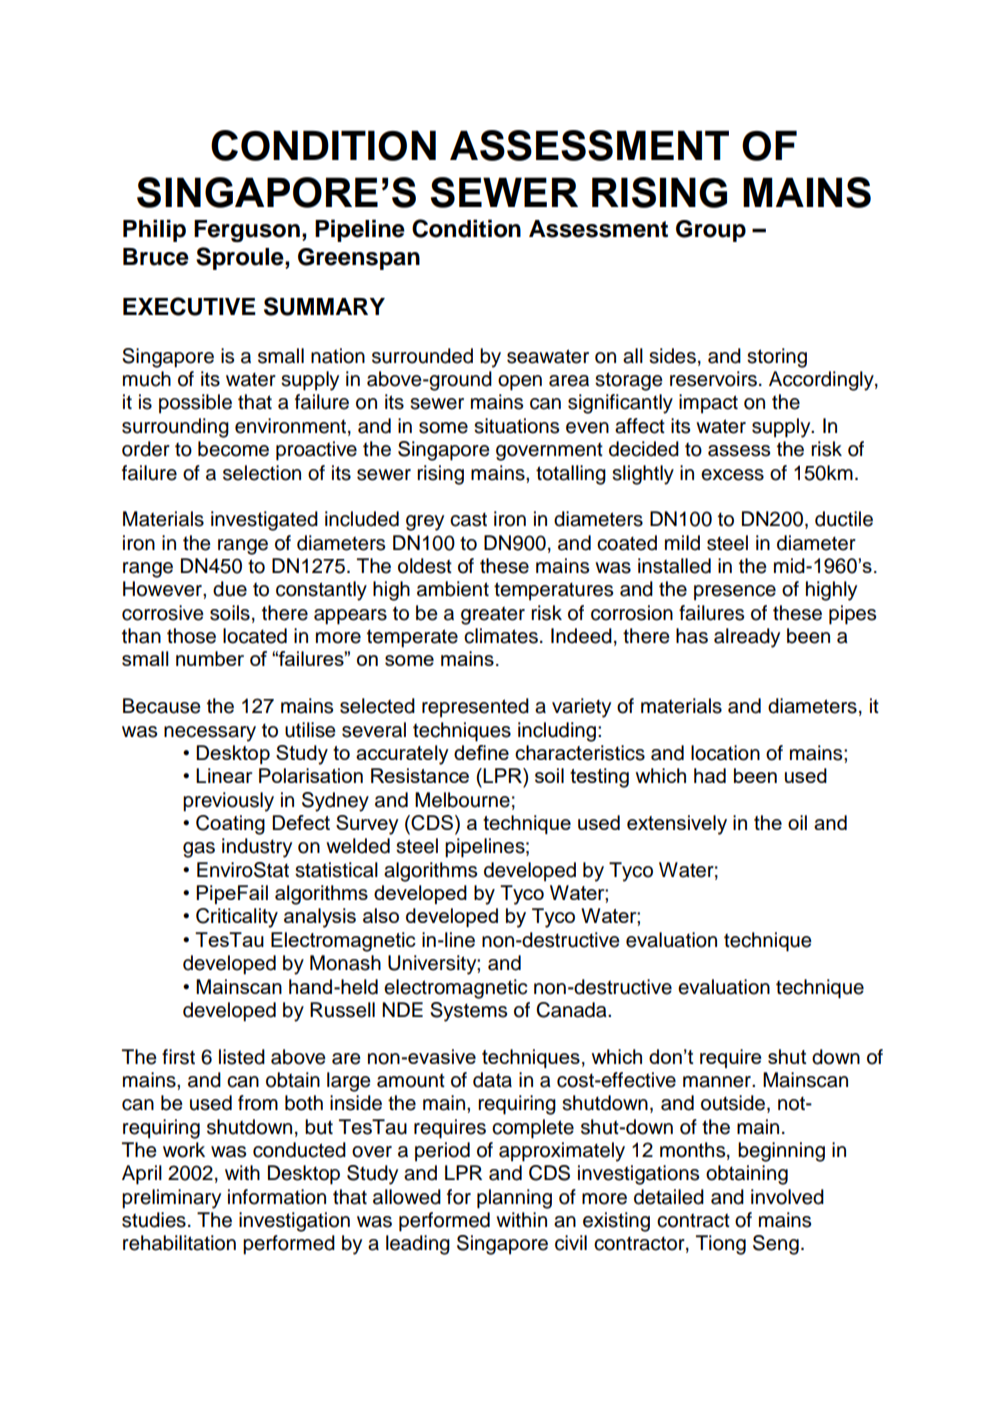 The height and width of the image is (1425, 1008). Describe the element at coordinates (359, 259) in the image. I see `Greenspan` at that location.
